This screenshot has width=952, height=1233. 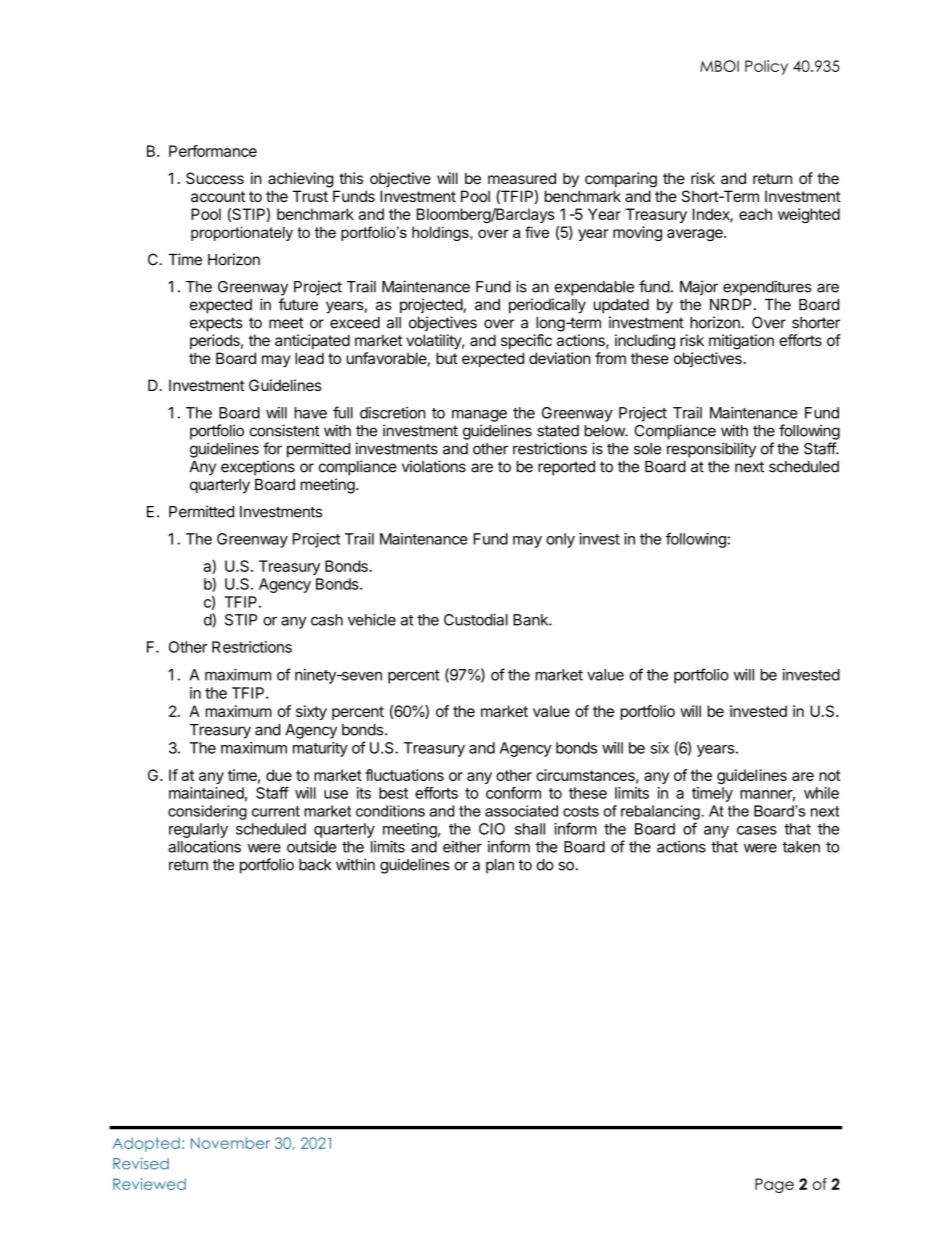 I want to click on Performance, so click(x=213, y=151).
